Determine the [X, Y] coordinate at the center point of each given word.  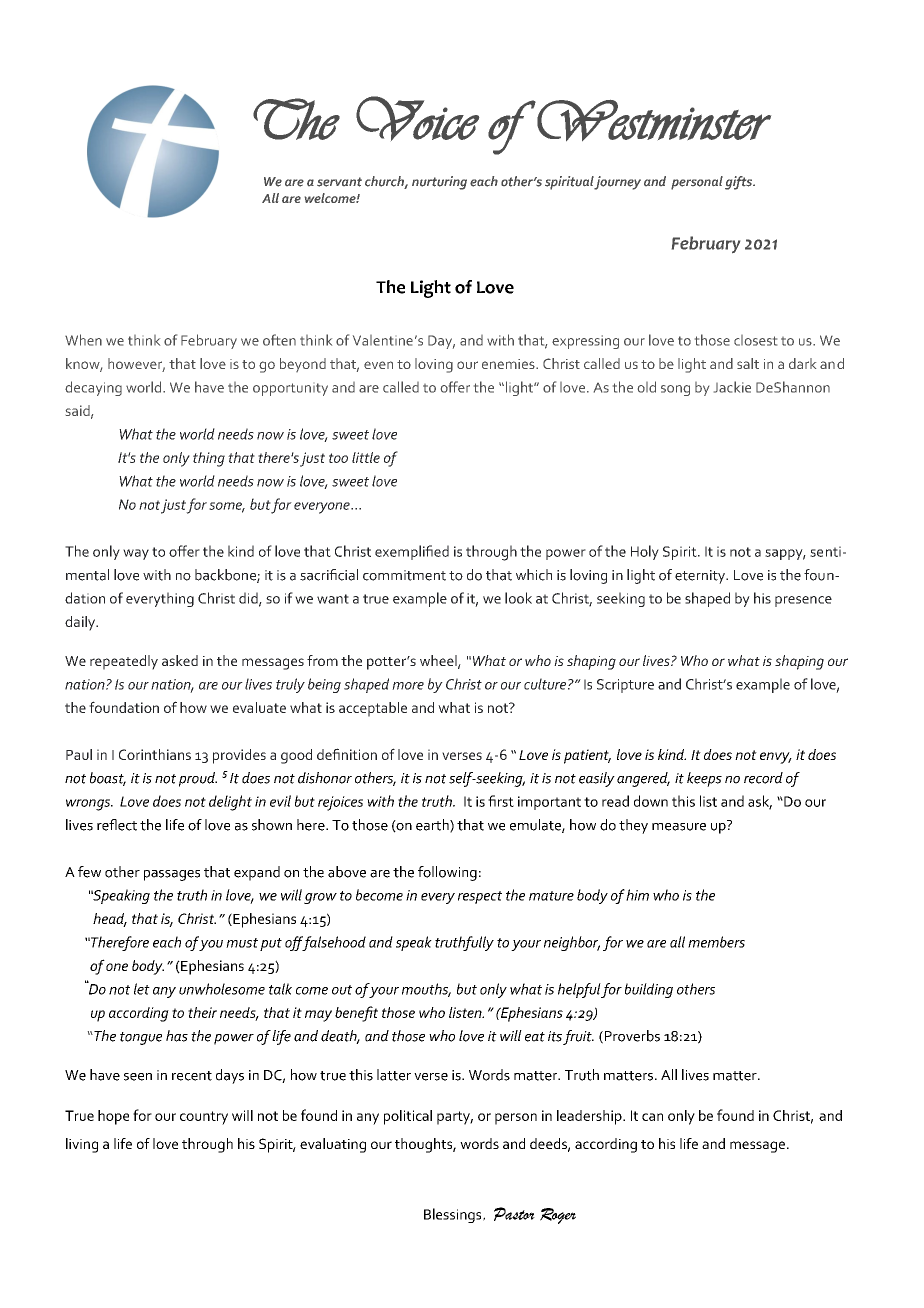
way [136, 554]
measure [679, 827]
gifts [739, 183]
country [204, 1118]
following [447, 873]
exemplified [412, 552]
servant [339, 182]
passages [172, 875]
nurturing [439, 183]
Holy [645, 552]
